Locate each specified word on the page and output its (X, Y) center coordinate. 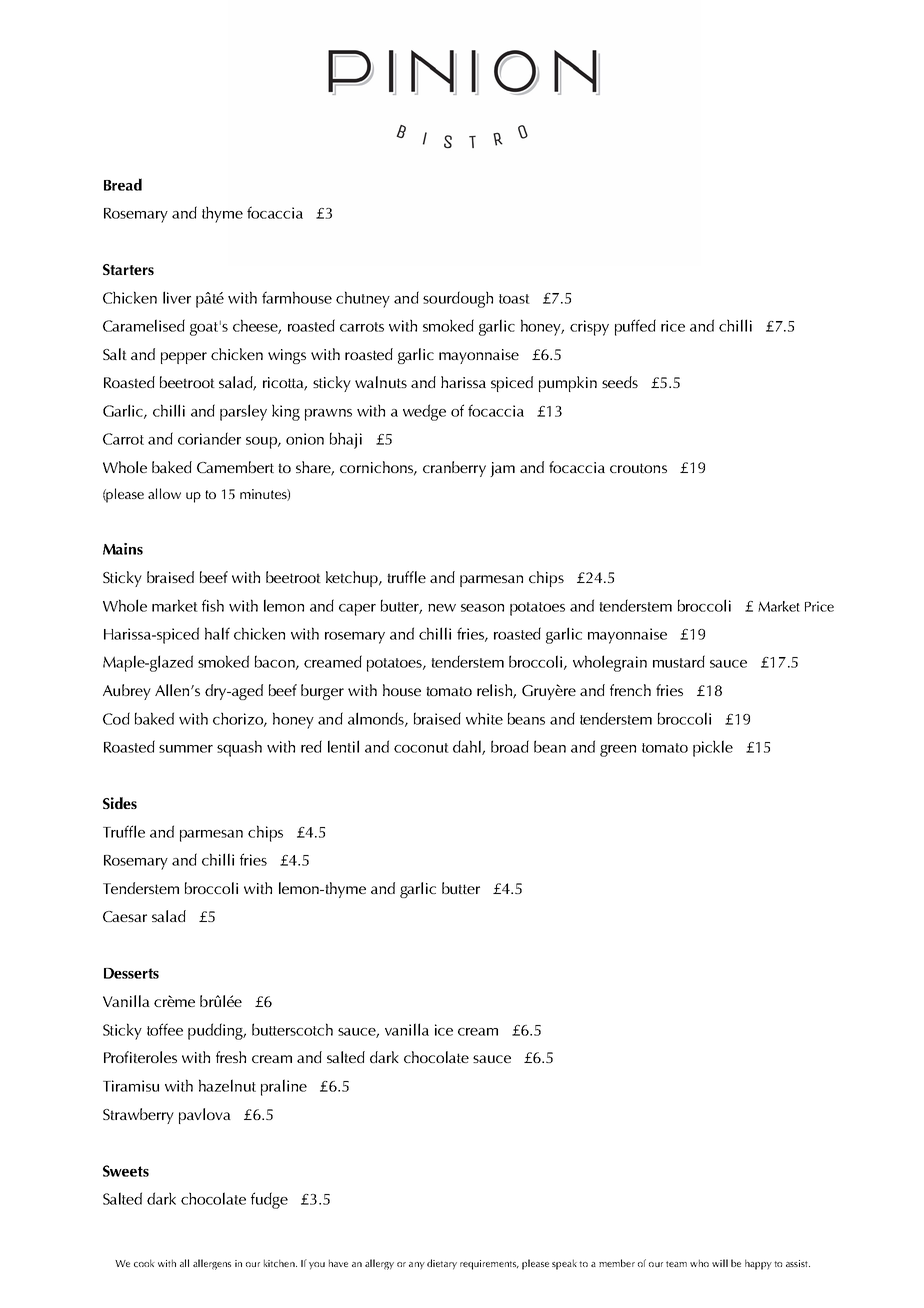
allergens (212, 1264)
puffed (635, 327)
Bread (123, 184)
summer (186, 749)
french (630, 690)
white (484, 718)
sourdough (458, 299)
